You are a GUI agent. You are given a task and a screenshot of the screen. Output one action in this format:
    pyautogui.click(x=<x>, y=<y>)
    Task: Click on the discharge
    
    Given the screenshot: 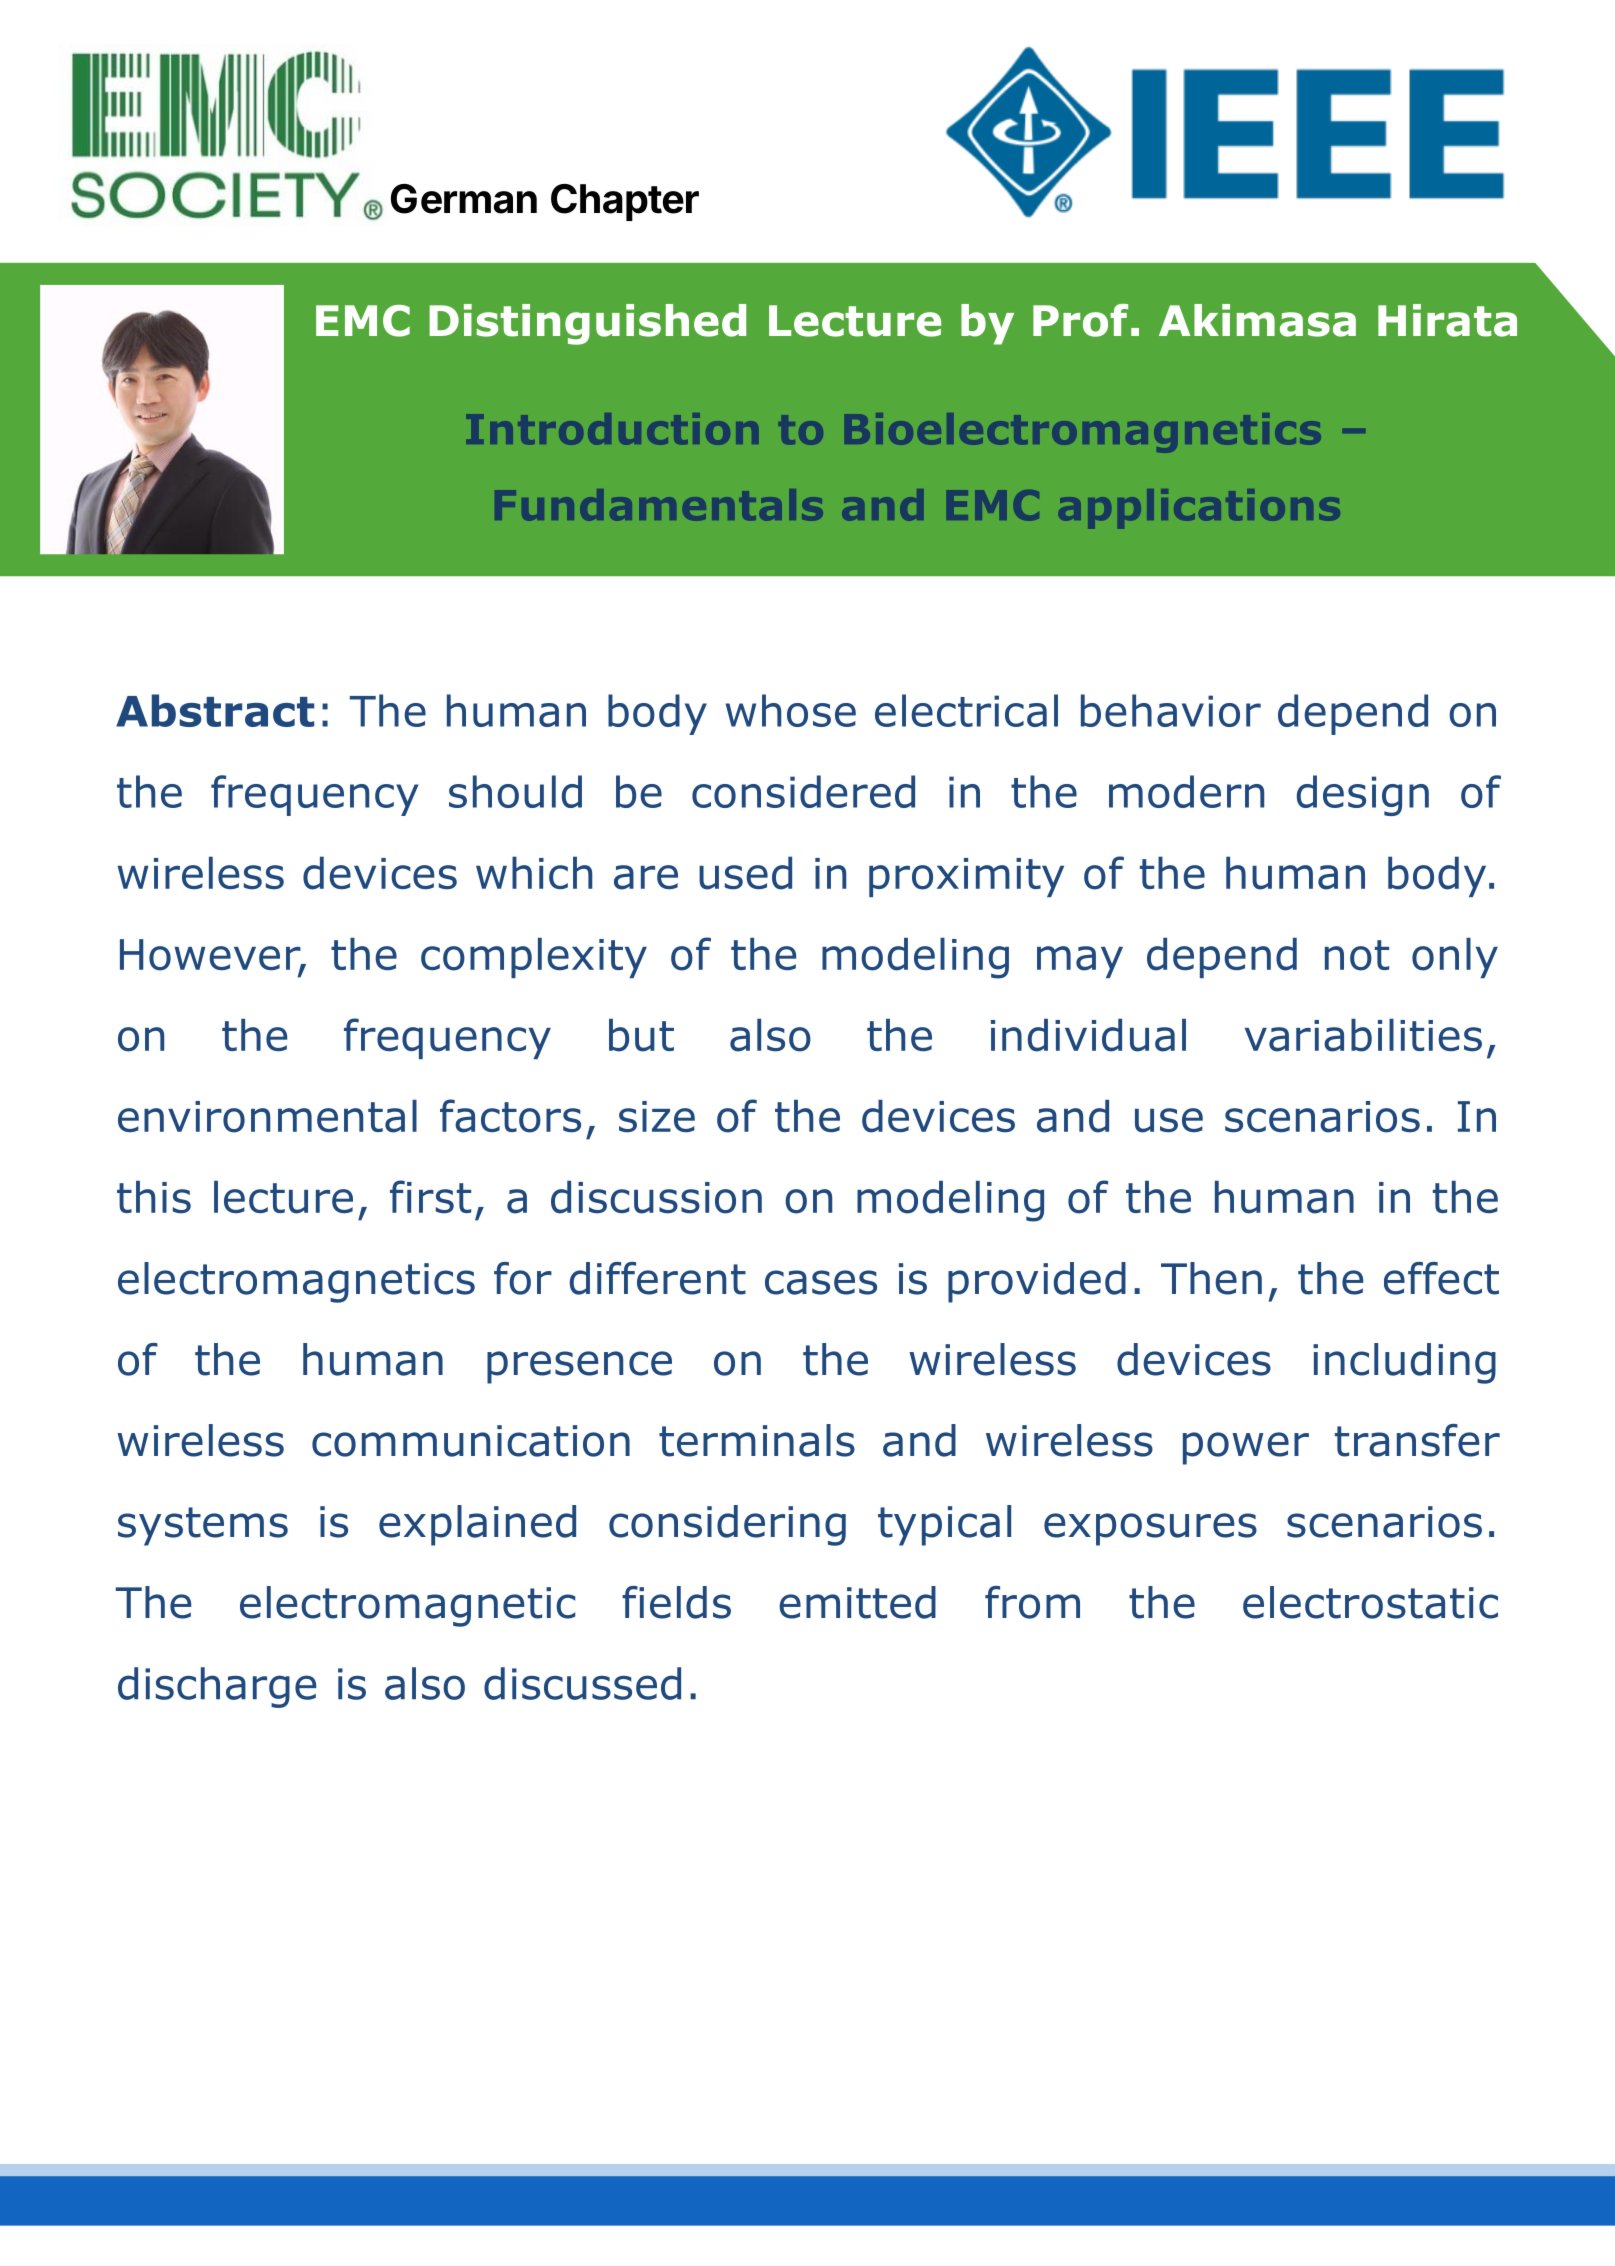 What is the action you would take?
    pyautogui.click(x=217, y=1687)
